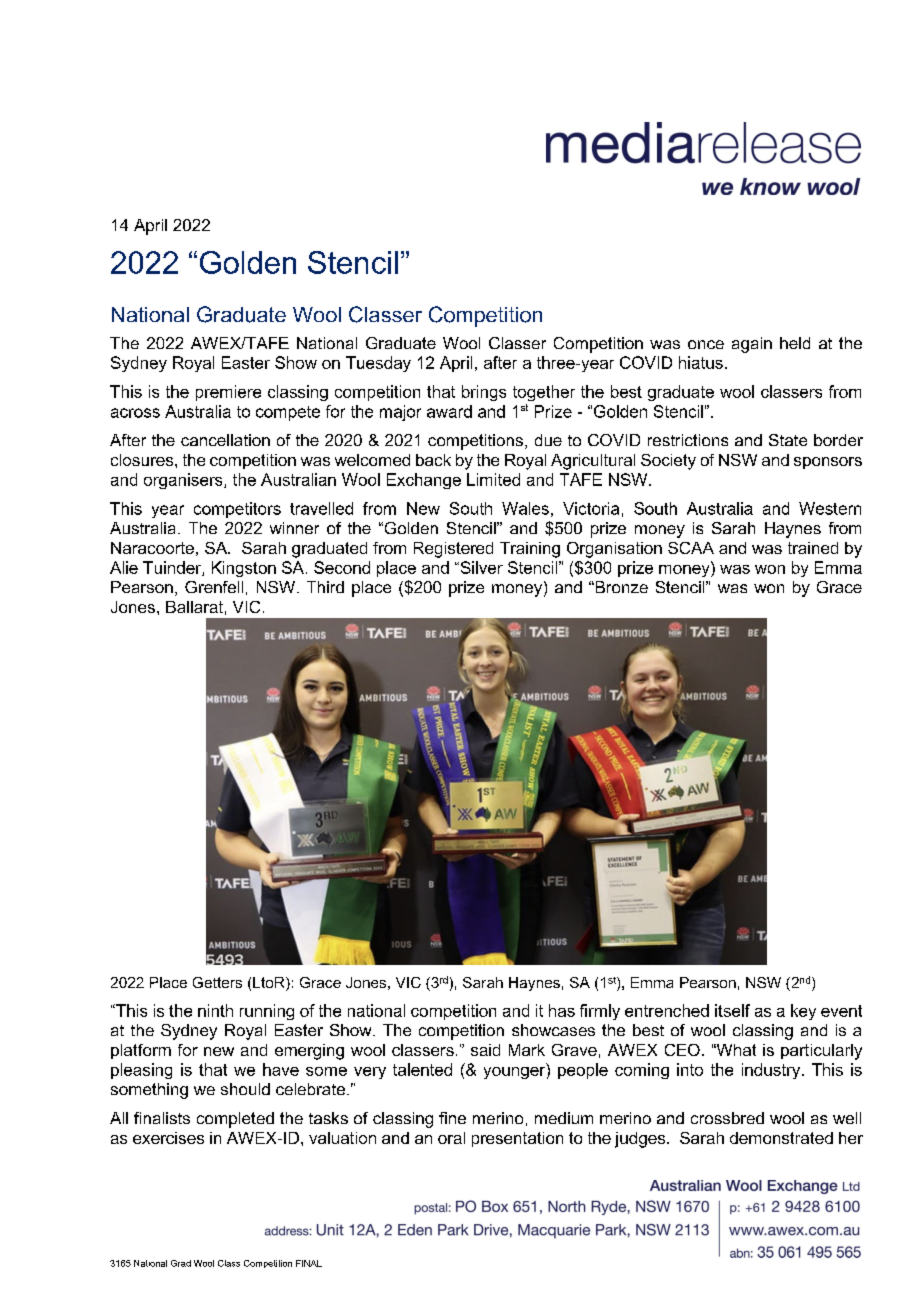 The width and height of the page is (924, 1308). I want to click on completed, so click(235, 1120).
